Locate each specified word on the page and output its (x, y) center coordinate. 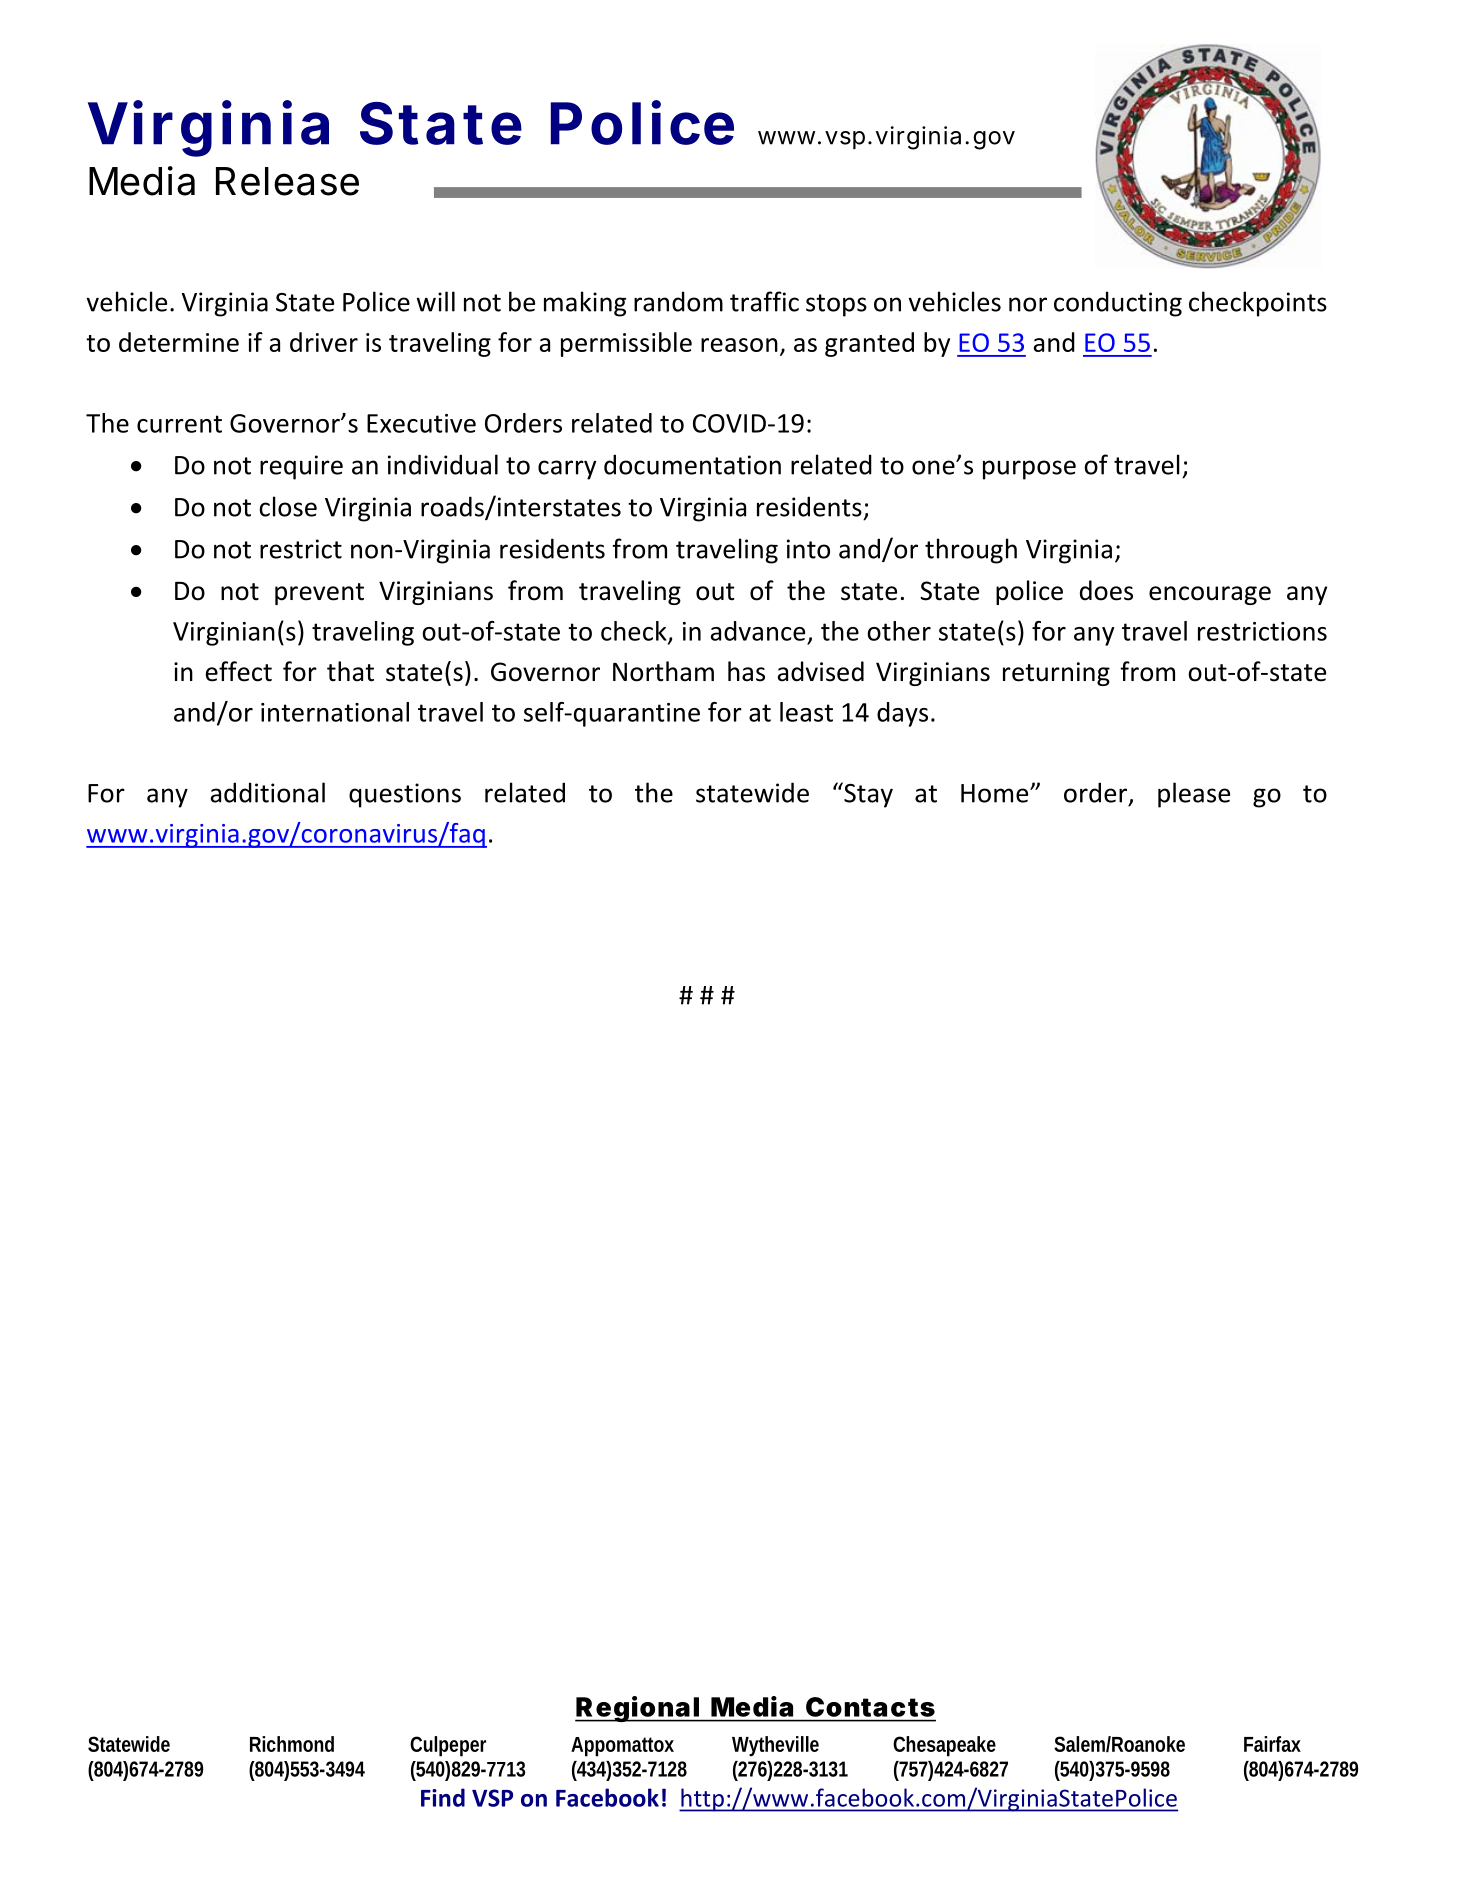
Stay (867, 795)
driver (324, 342)
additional (268, 792)
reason (739, 345)
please (1194, 795)
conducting (1118, 304)
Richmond (292, 1744)
